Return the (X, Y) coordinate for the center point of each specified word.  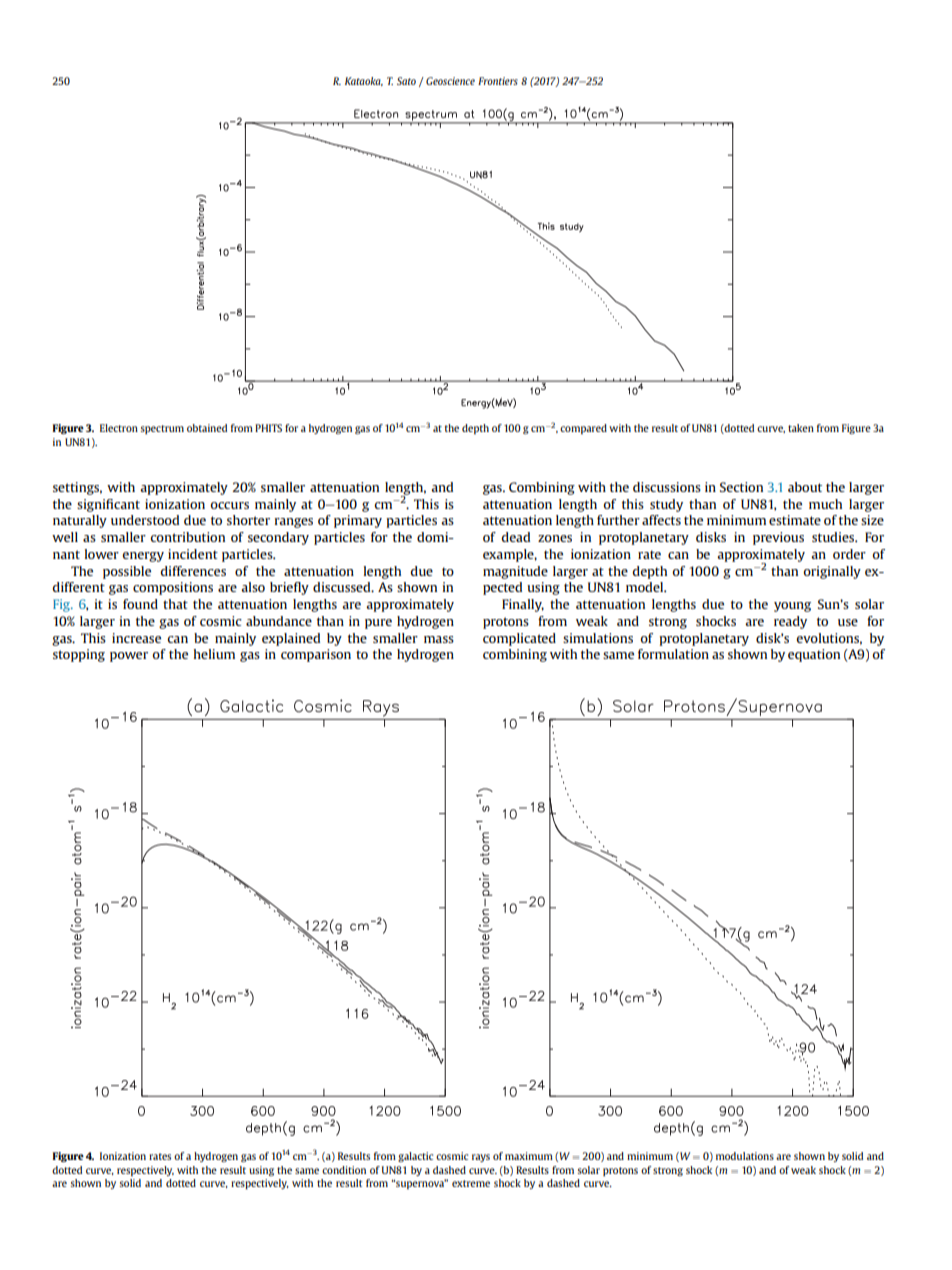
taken (801, 428)
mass (439, 639)
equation (814, 655)
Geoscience (450, 81)
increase (136, 638)
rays (481, 1158)
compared (583, 429)
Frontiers (498, 81)
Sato (406, 81)
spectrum (162, 429)
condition (344, 1170)
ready (790, 622)
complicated (519, 639)
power (129, 657)
